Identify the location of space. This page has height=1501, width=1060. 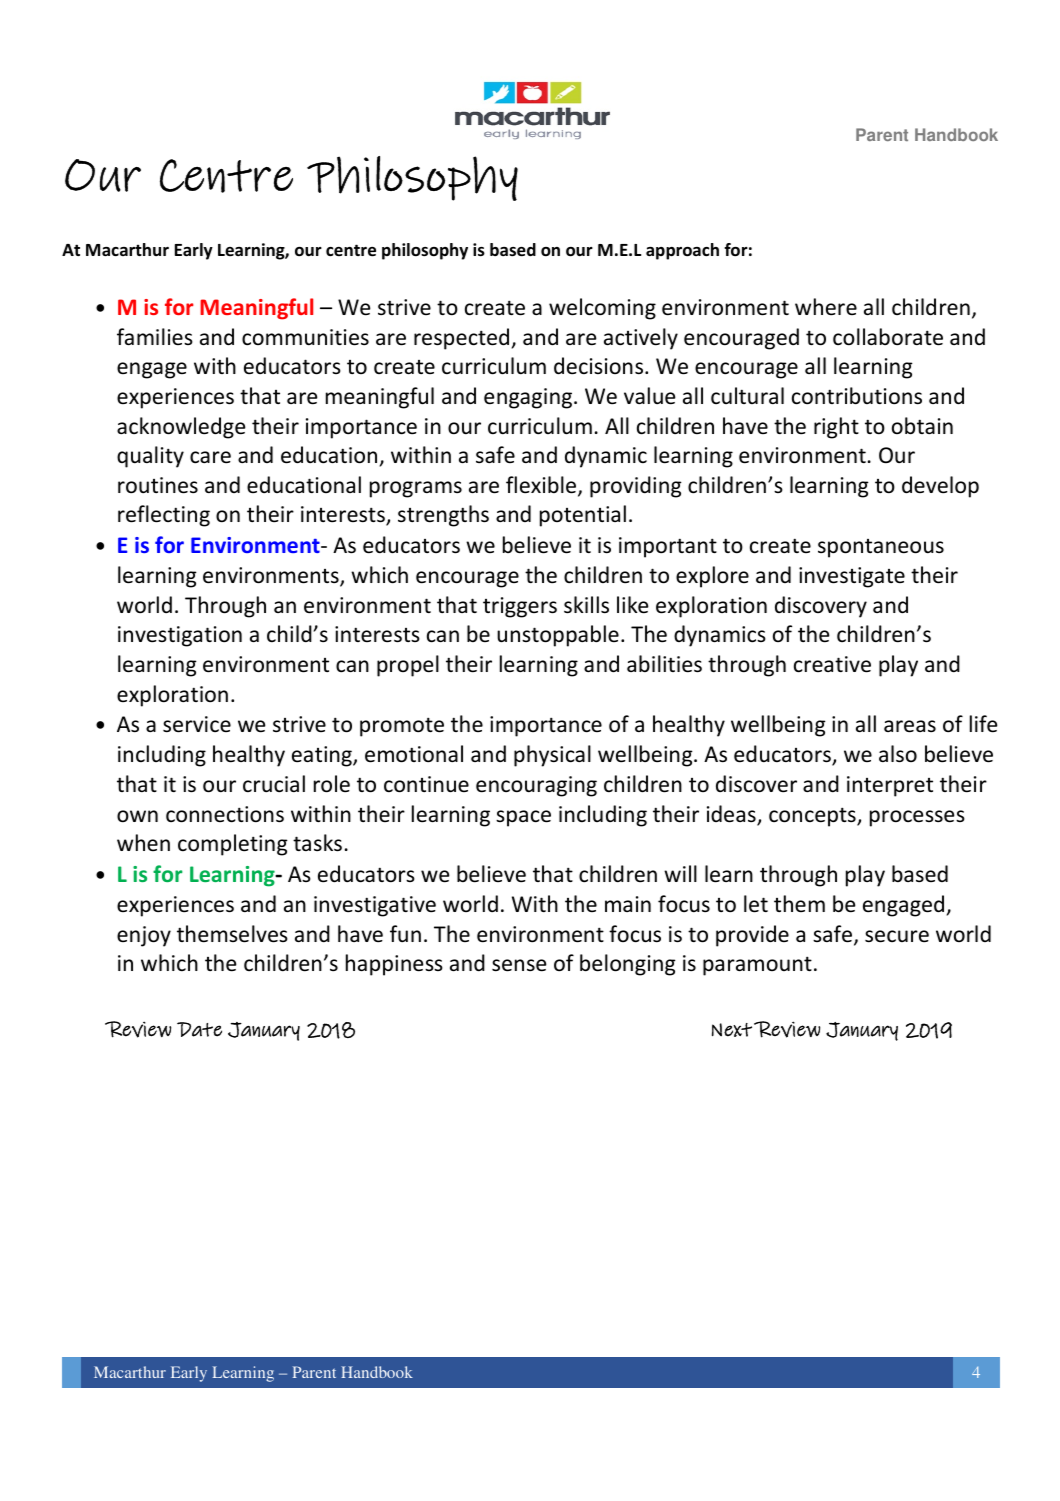
(523, 818).
